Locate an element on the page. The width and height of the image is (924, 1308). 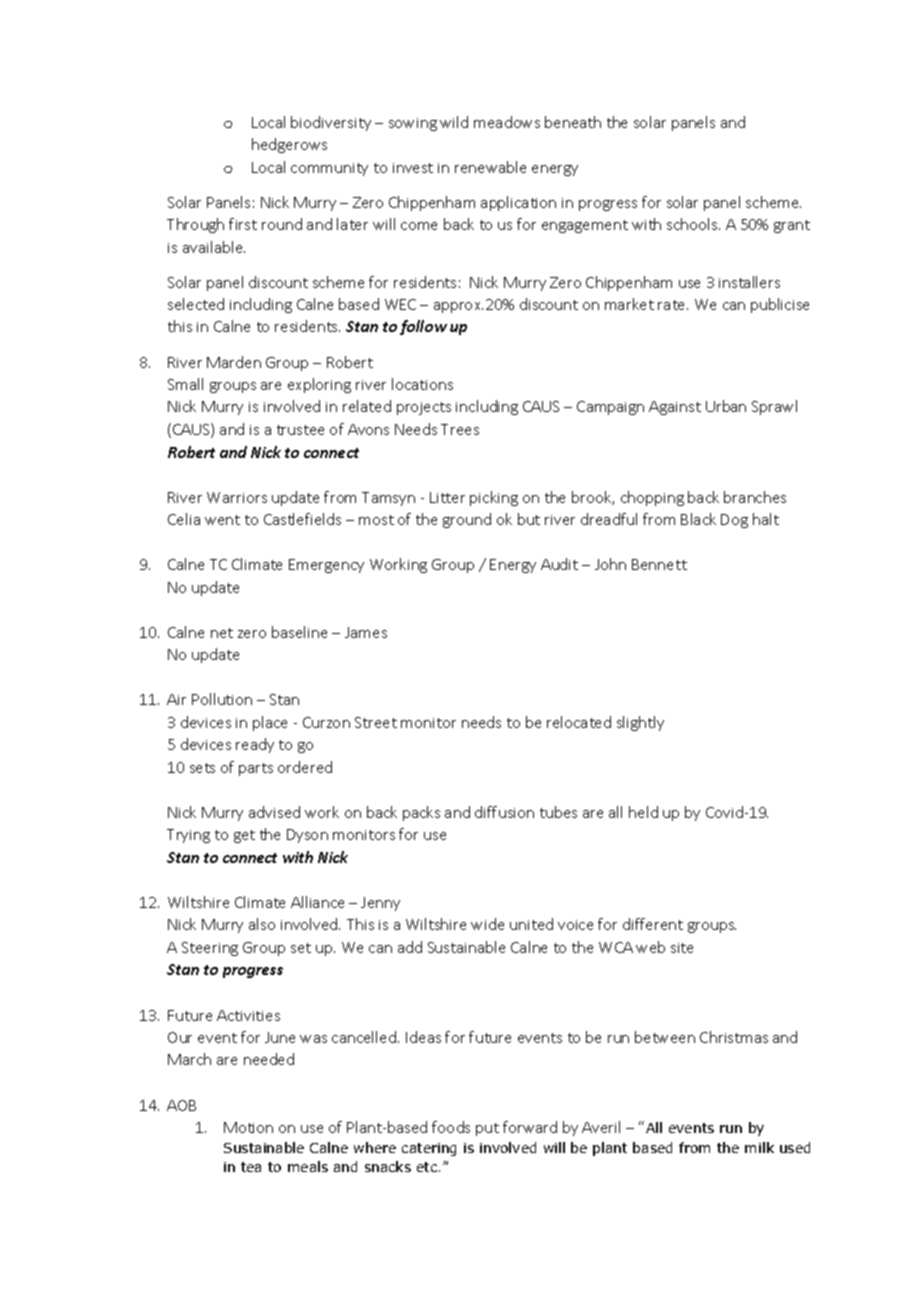
branches is located at coordinates (755, 497).
